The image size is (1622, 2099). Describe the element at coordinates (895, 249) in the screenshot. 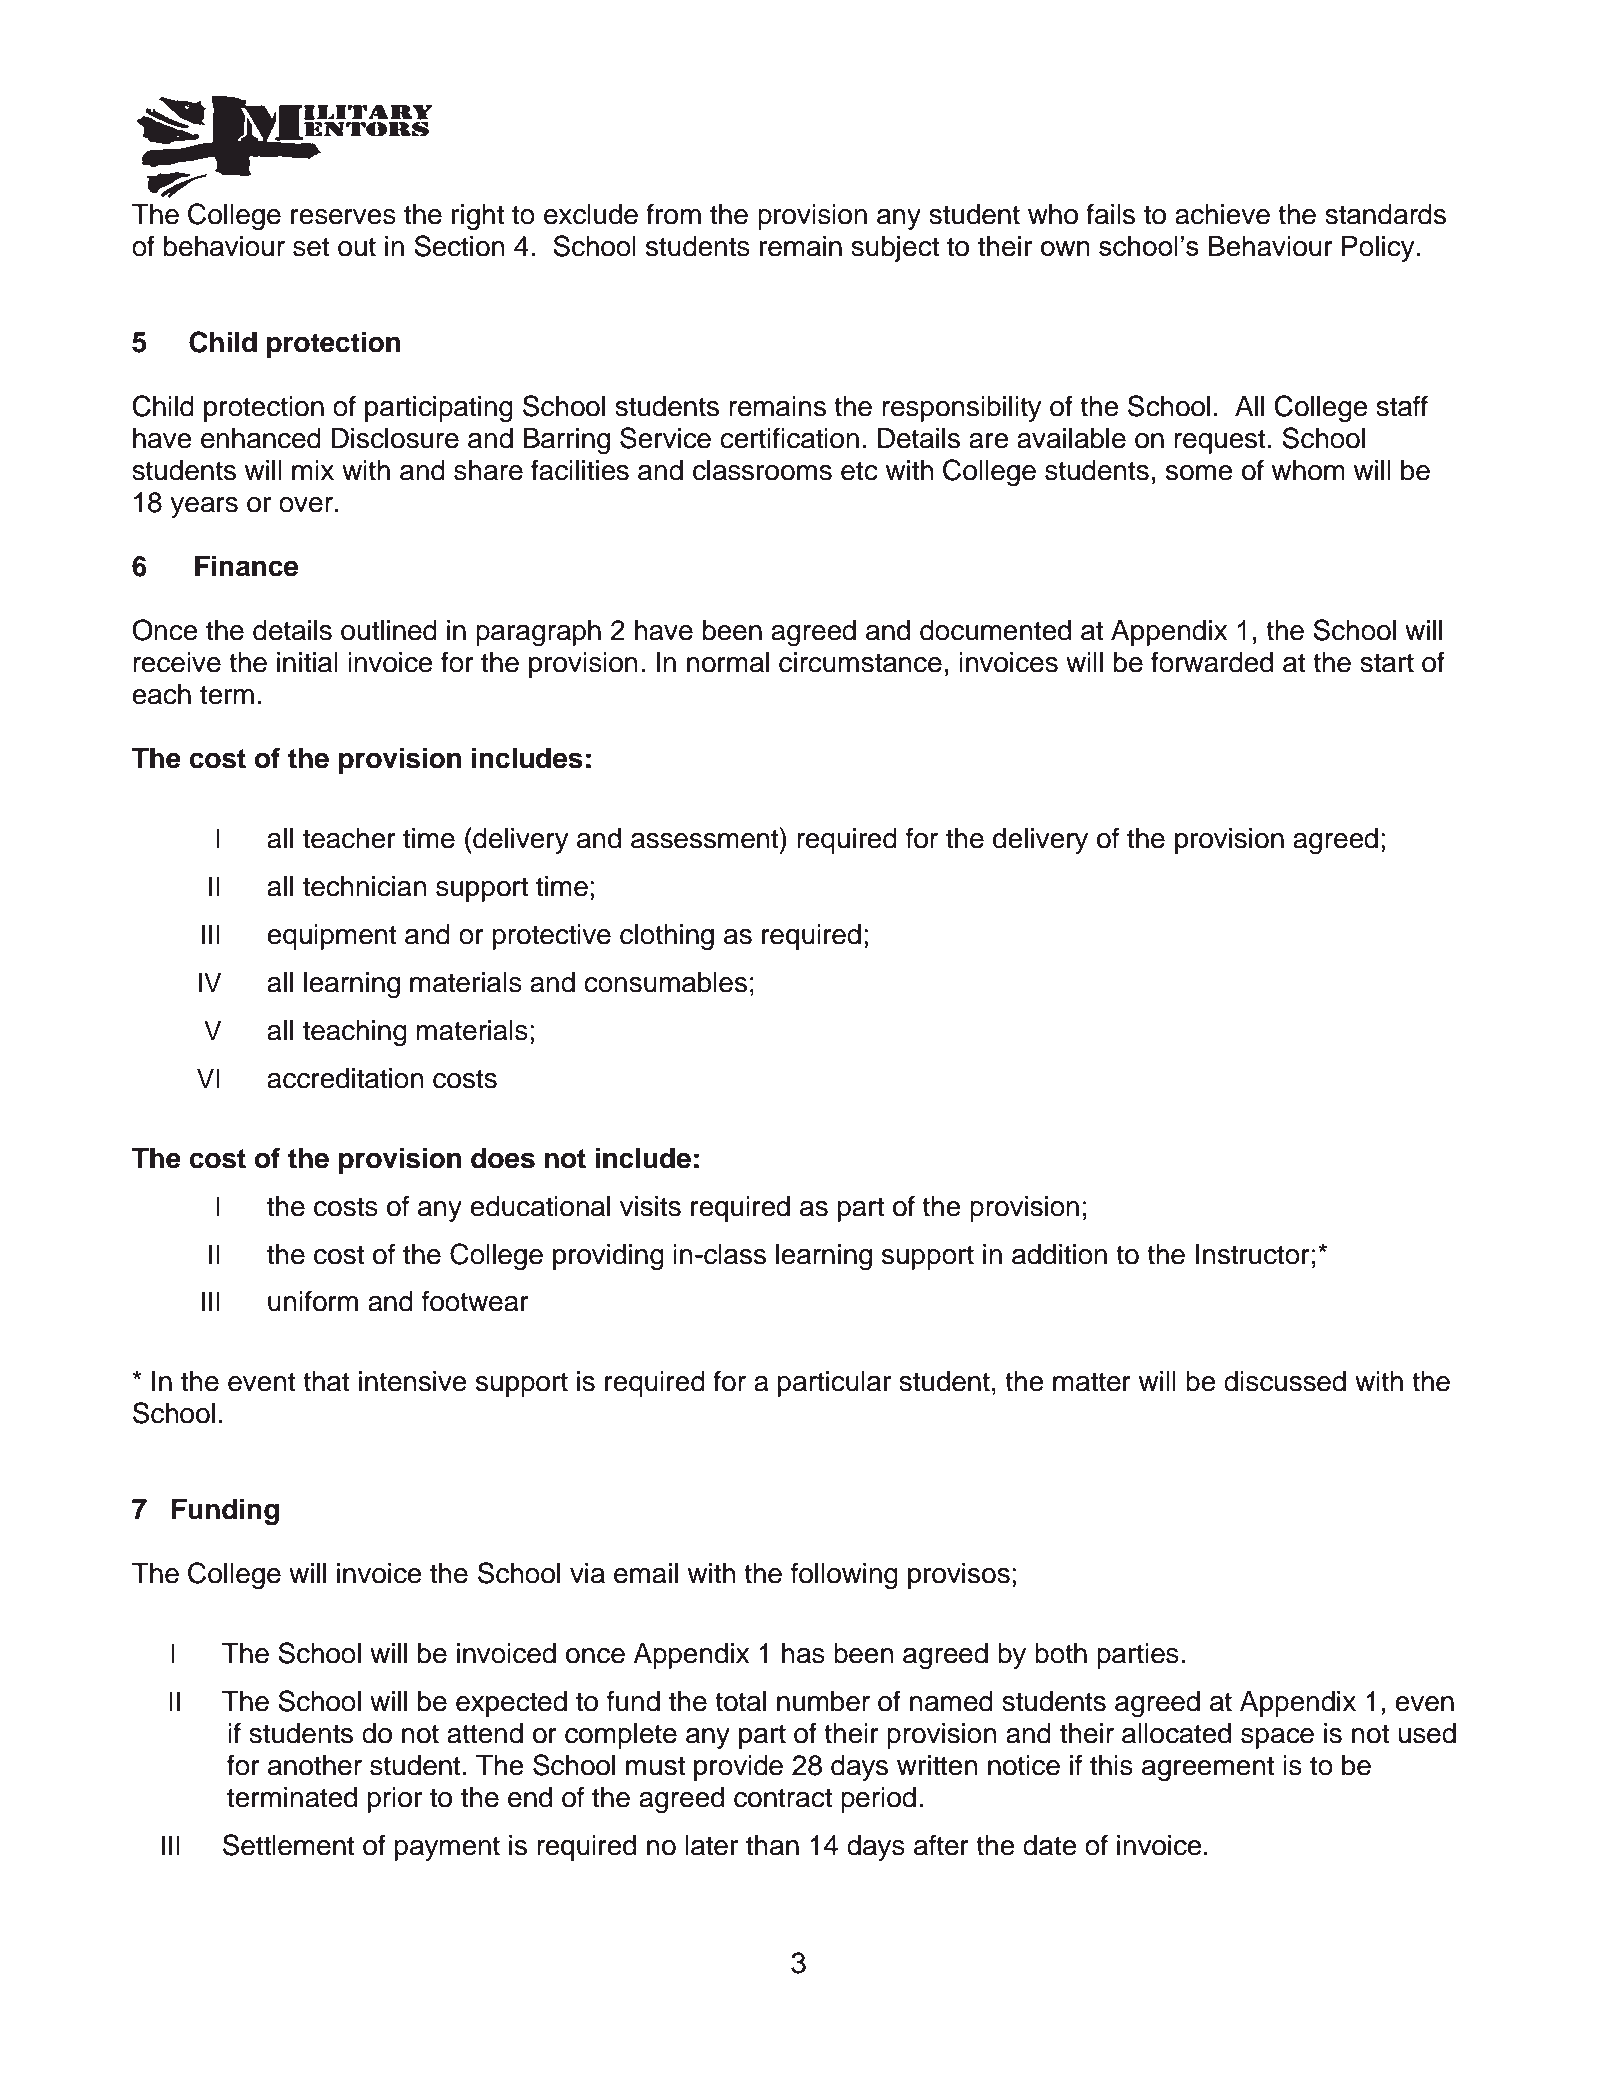

I see `subject` at that location.
